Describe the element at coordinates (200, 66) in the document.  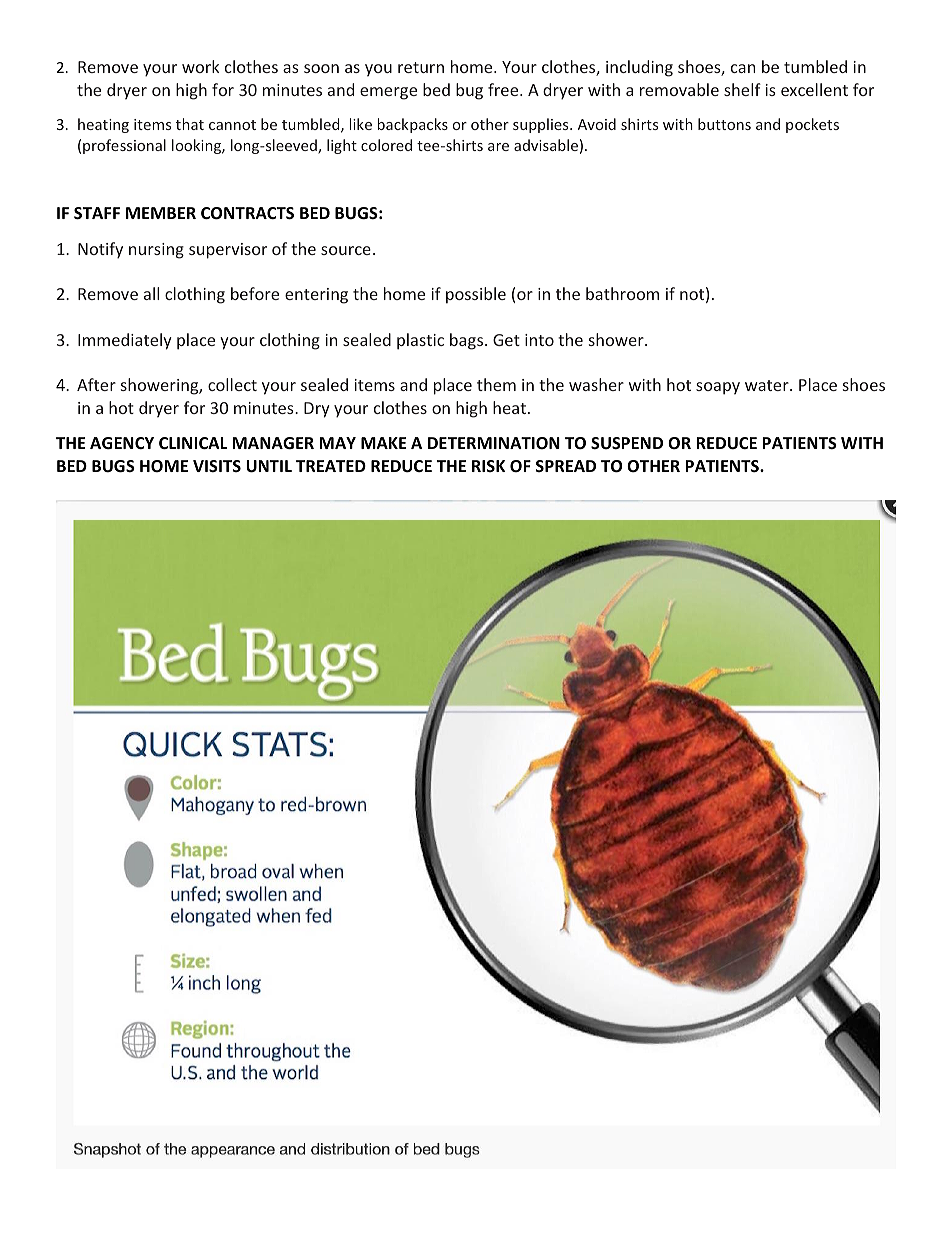
I see `work` at that location.
